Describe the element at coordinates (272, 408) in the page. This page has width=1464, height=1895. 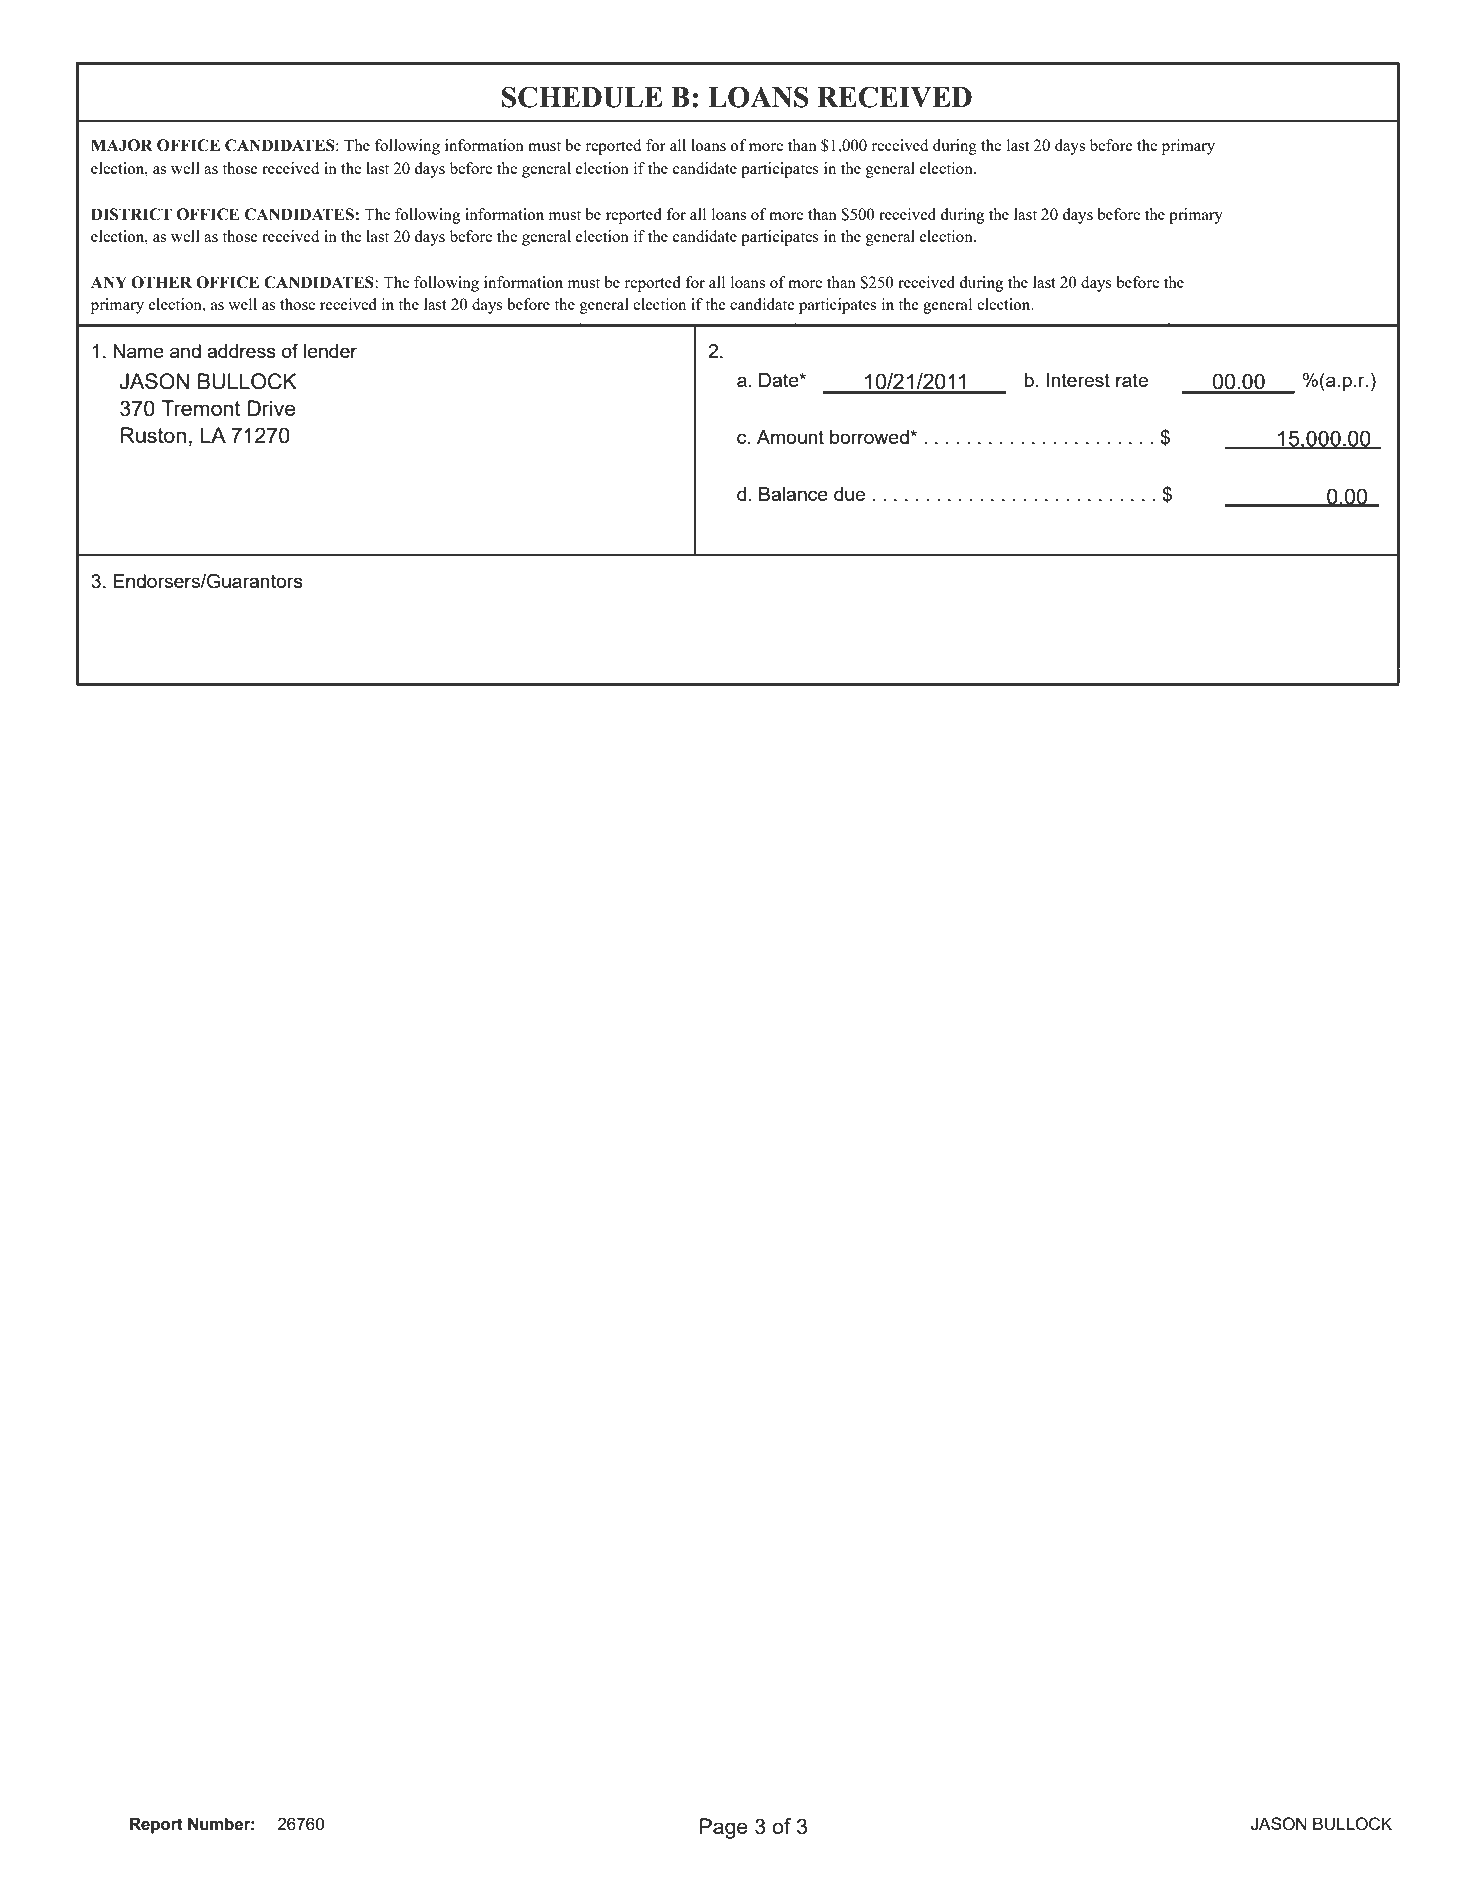
I see `Drive` at that location.
